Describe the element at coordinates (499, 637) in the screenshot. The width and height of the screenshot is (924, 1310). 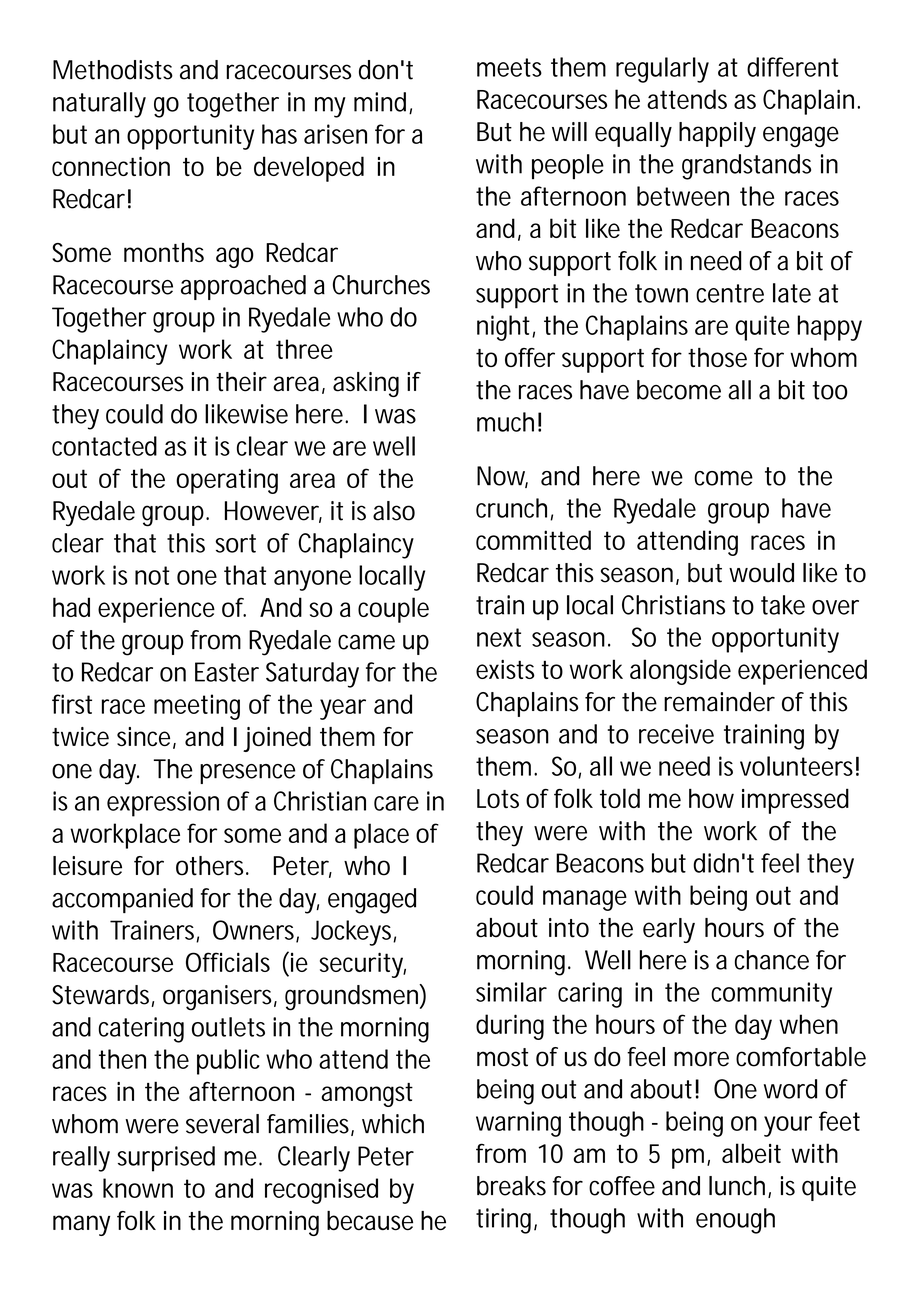
I see `next` at that location.
